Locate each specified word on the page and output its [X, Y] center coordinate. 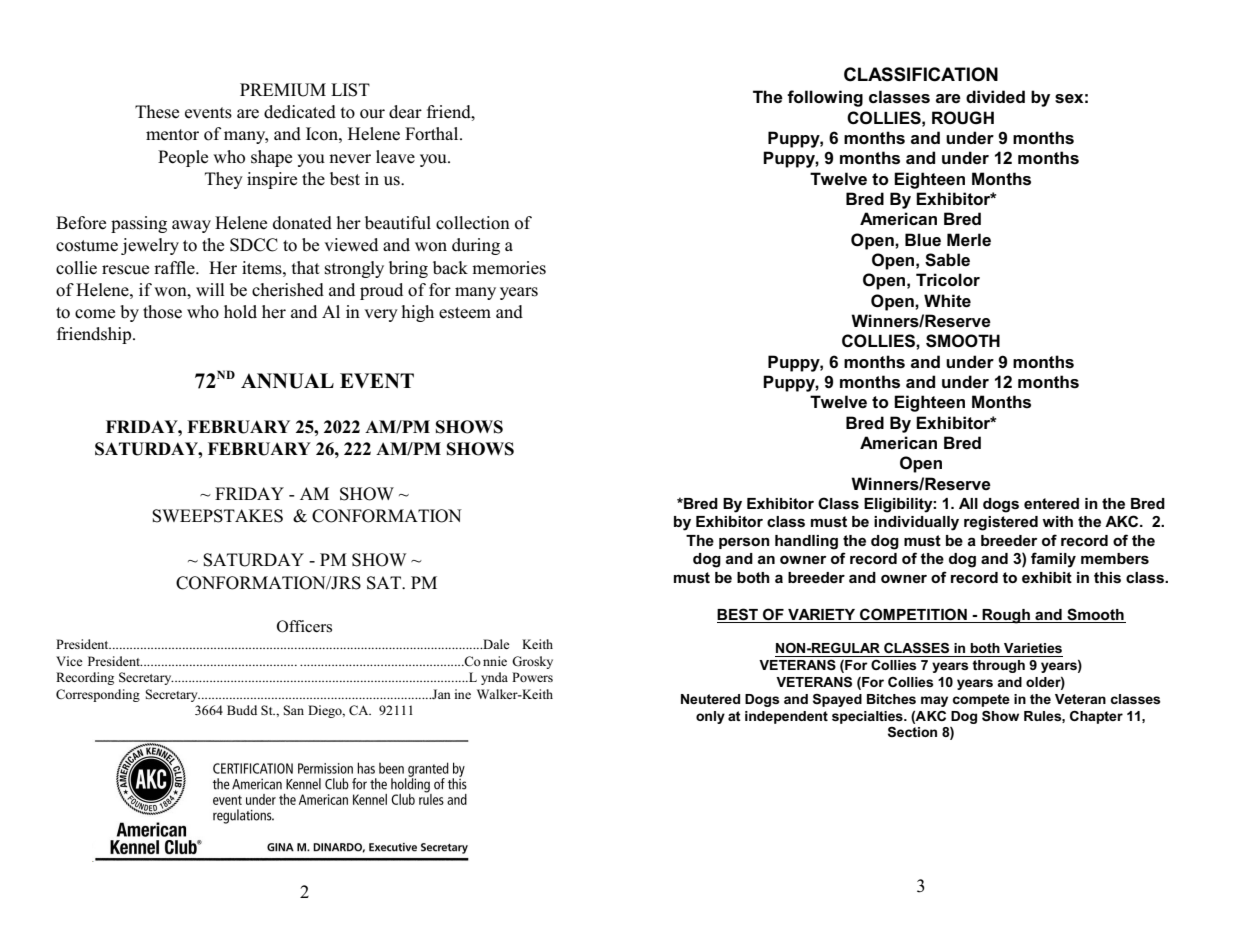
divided [995, 97]
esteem [465, 313]
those [162, 312]
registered [1001, 523]
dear [405, 112]
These [157, 112]
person [744, 543]
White [947, 301]
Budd [242, 710]
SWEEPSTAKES [217, 516]
